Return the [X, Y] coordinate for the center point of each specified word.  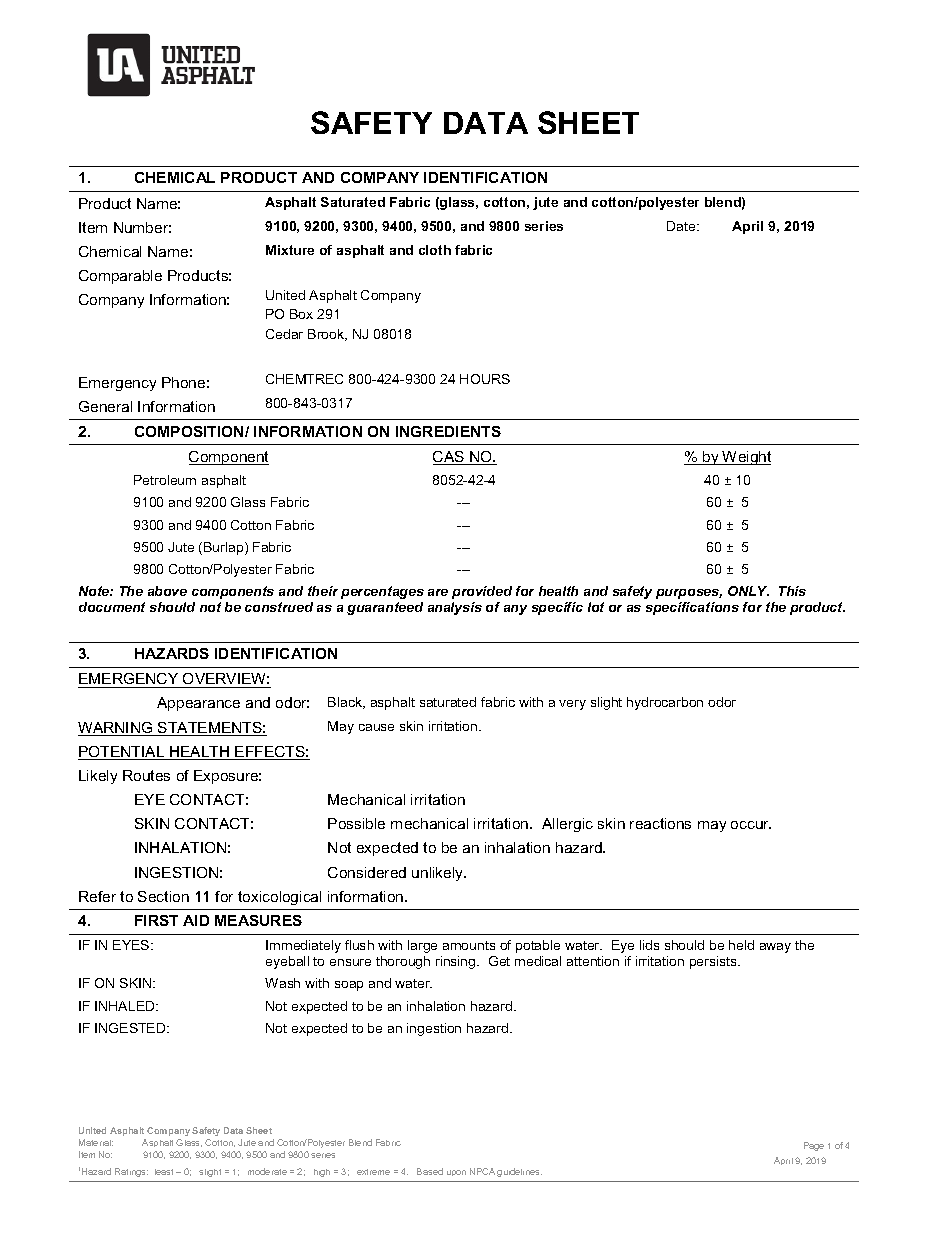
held [741, 945]
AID [196, 920]
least [164, 1172]
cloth [435, 250]
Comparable [120, 277]
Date [682, 226]
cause [376, 727]
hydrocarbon [665, 703]
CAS [449, 458]
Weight [745, 458]
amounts [469, 945]
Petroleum [165, 480]
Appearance [198, 704]
